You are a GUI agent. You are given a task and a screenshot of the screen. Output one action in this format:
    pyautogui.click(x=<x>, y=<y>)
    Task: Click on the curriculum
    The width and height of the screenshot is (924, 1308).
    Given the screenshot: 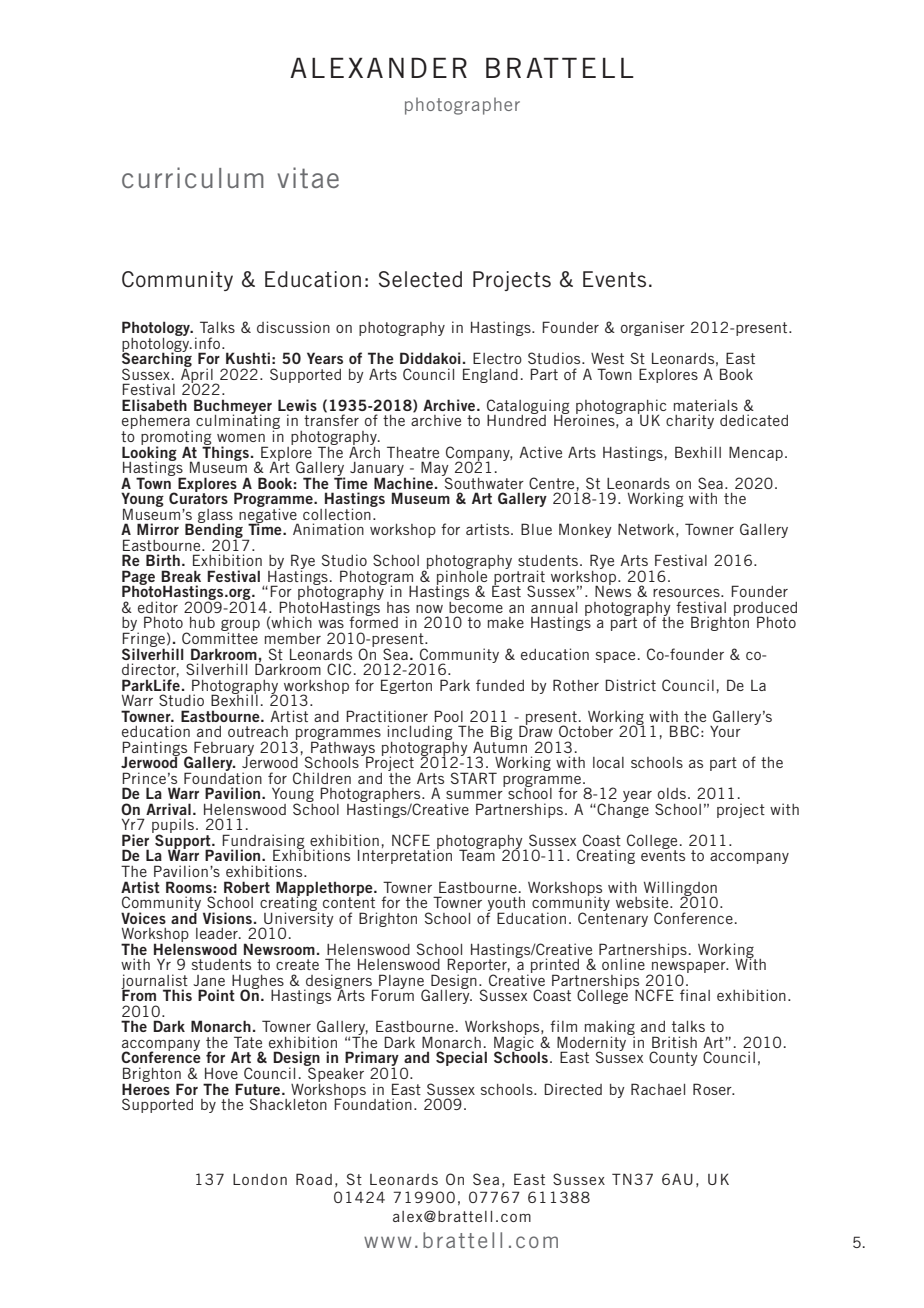 What is the action you would take?
    pyautogui.click(x=193, y=177)
